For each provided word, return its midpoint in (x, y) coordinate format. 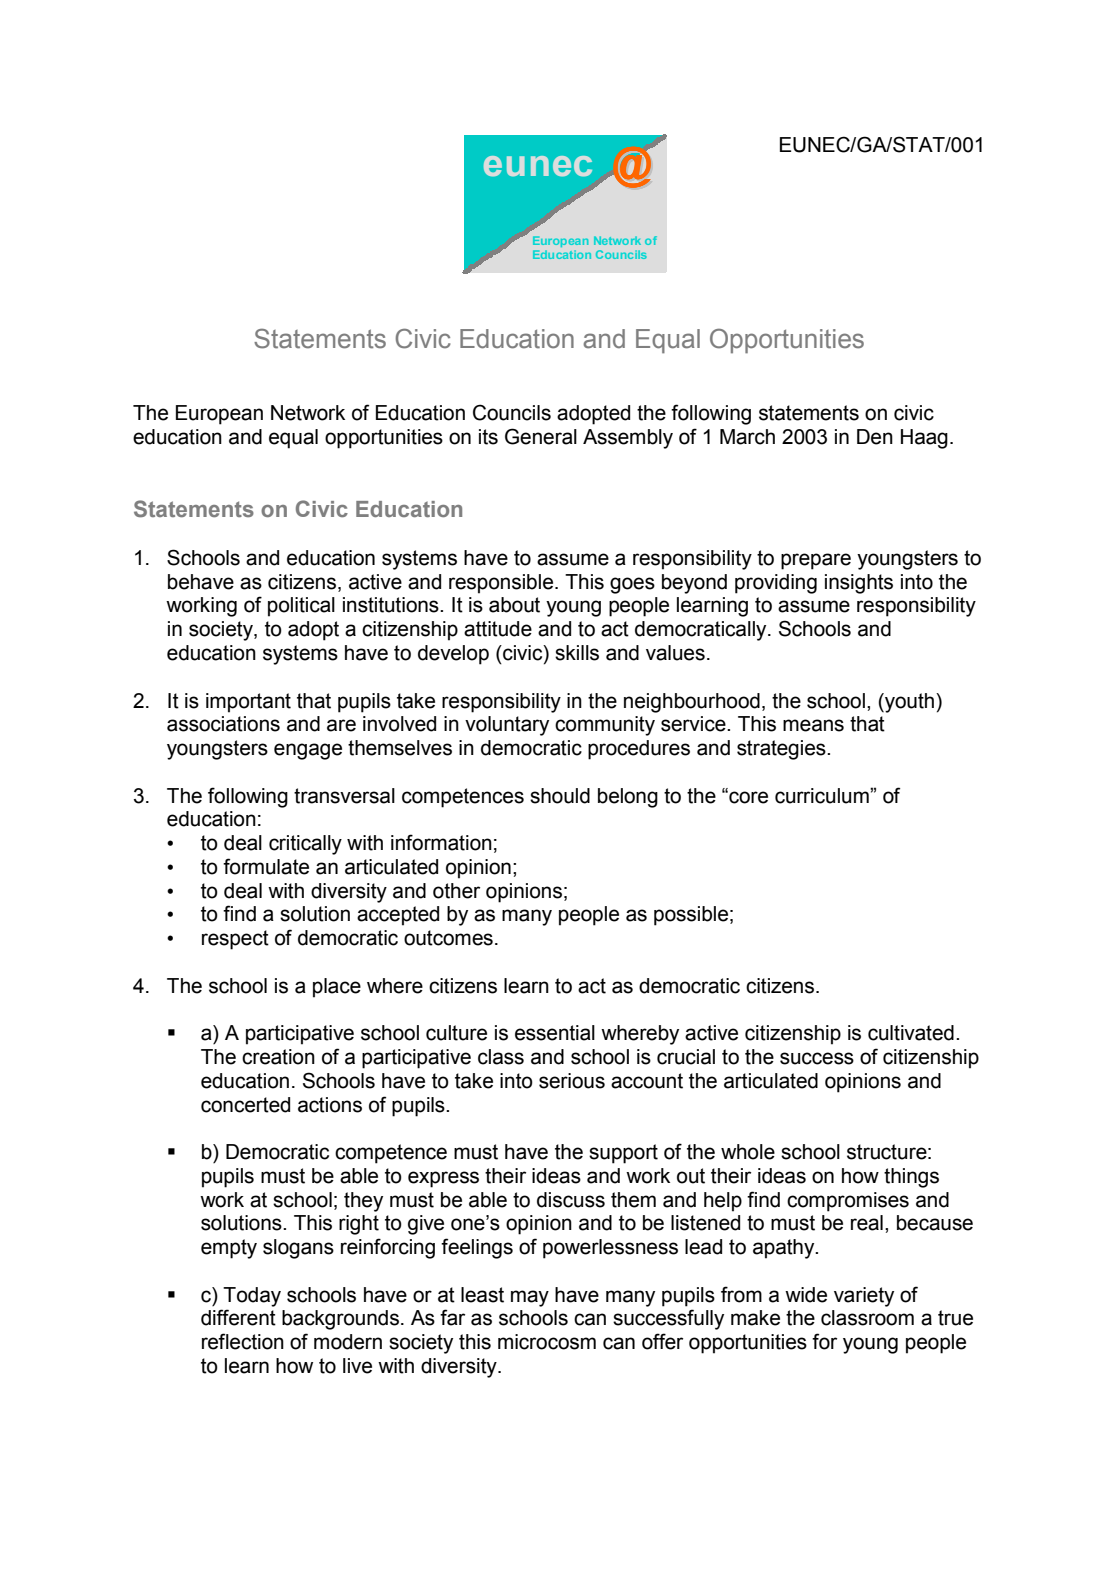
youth (910, 703)
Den (875, 437)
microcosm (547, 1342)
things (911, 1178)
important (248, 703)
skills (577, 653)
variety (864, 1297)
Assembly (628, 439)
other (456, 891)
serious (572, 1081)
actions (330, 1105)
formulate (266, 866)
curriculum (823, 796)
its (488, 437)
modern (348, 1342)
